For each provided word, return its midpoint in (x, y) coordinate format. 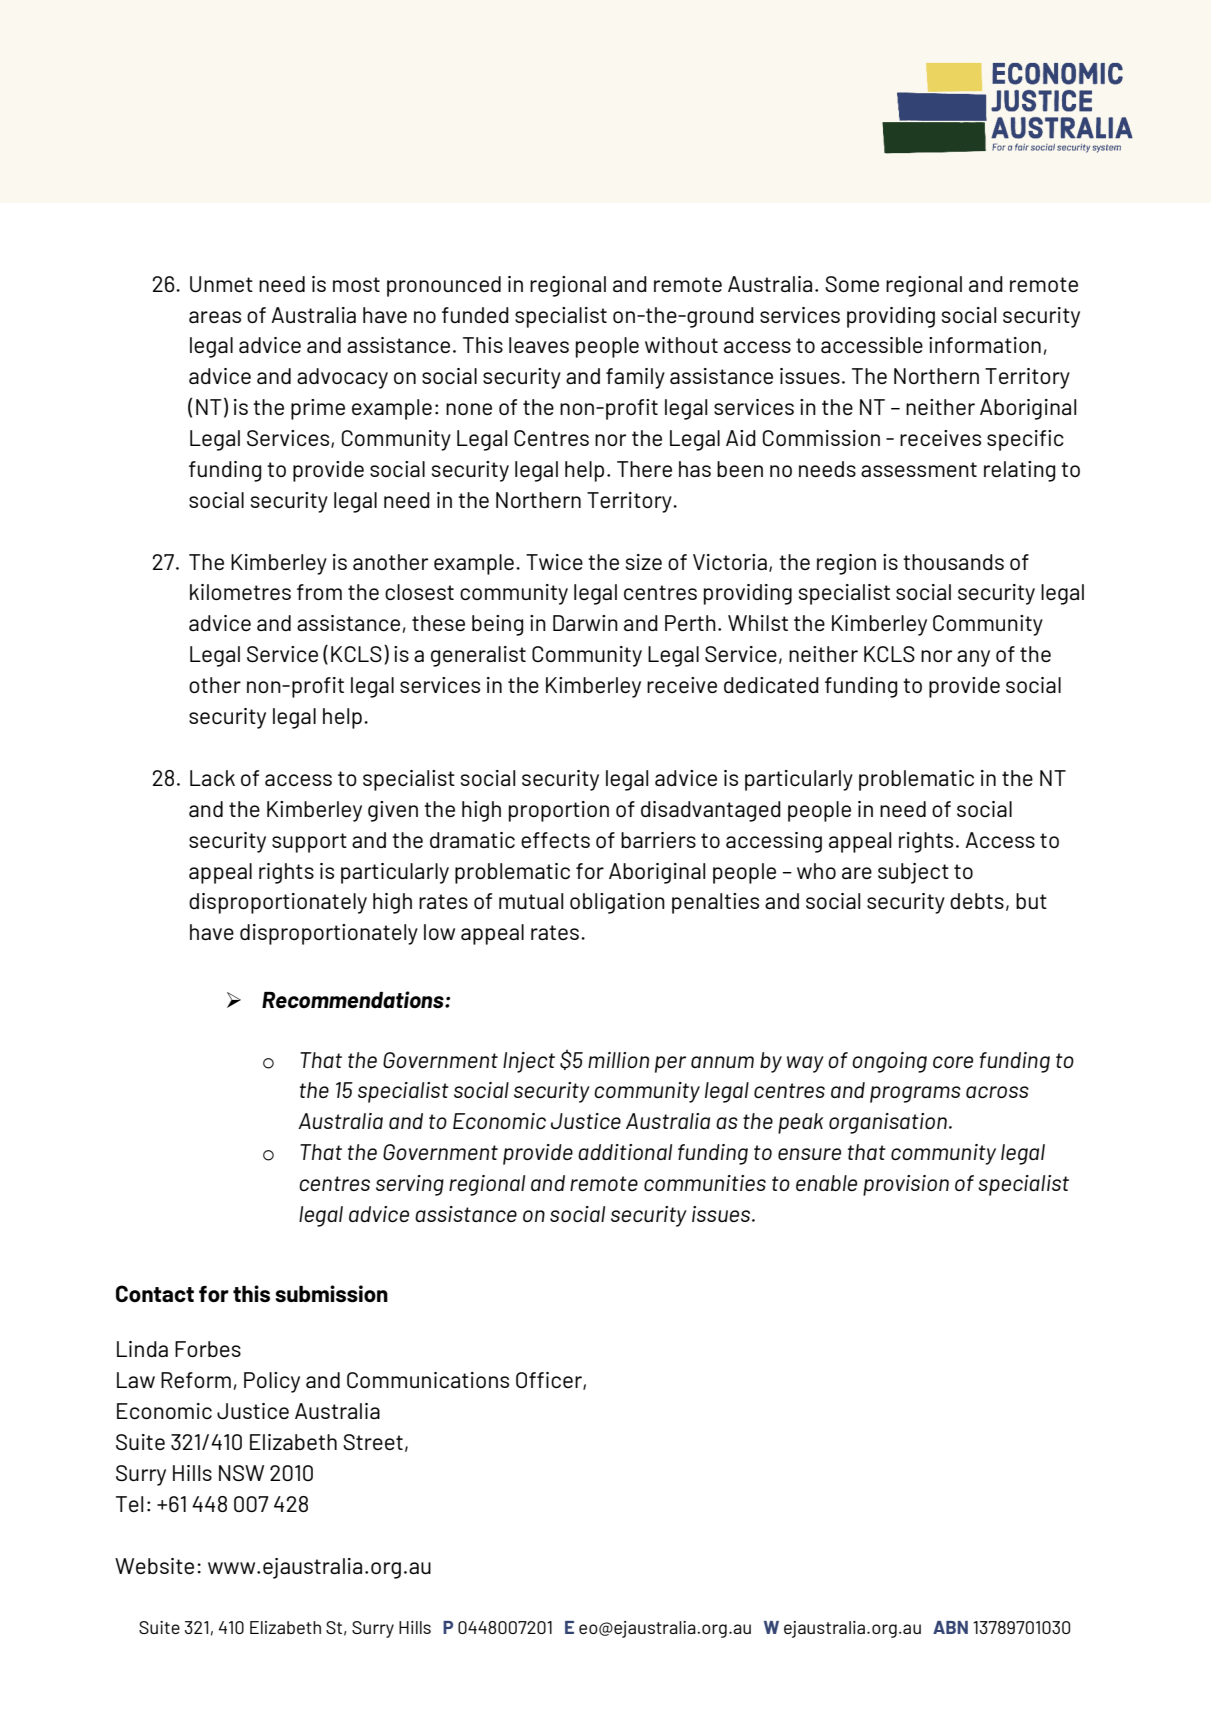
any (973, 658)
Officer (550, 1381)
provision (906, 1185)
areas (215, 317)
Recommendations (354, 999)
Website (154, 1566)
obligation (617, 903)
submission (331, 1293)
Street (373, 1442)
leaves (539, 345)
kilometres (240, 592)
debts (977, 901)
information (985, 345)
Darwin (585, 623)
